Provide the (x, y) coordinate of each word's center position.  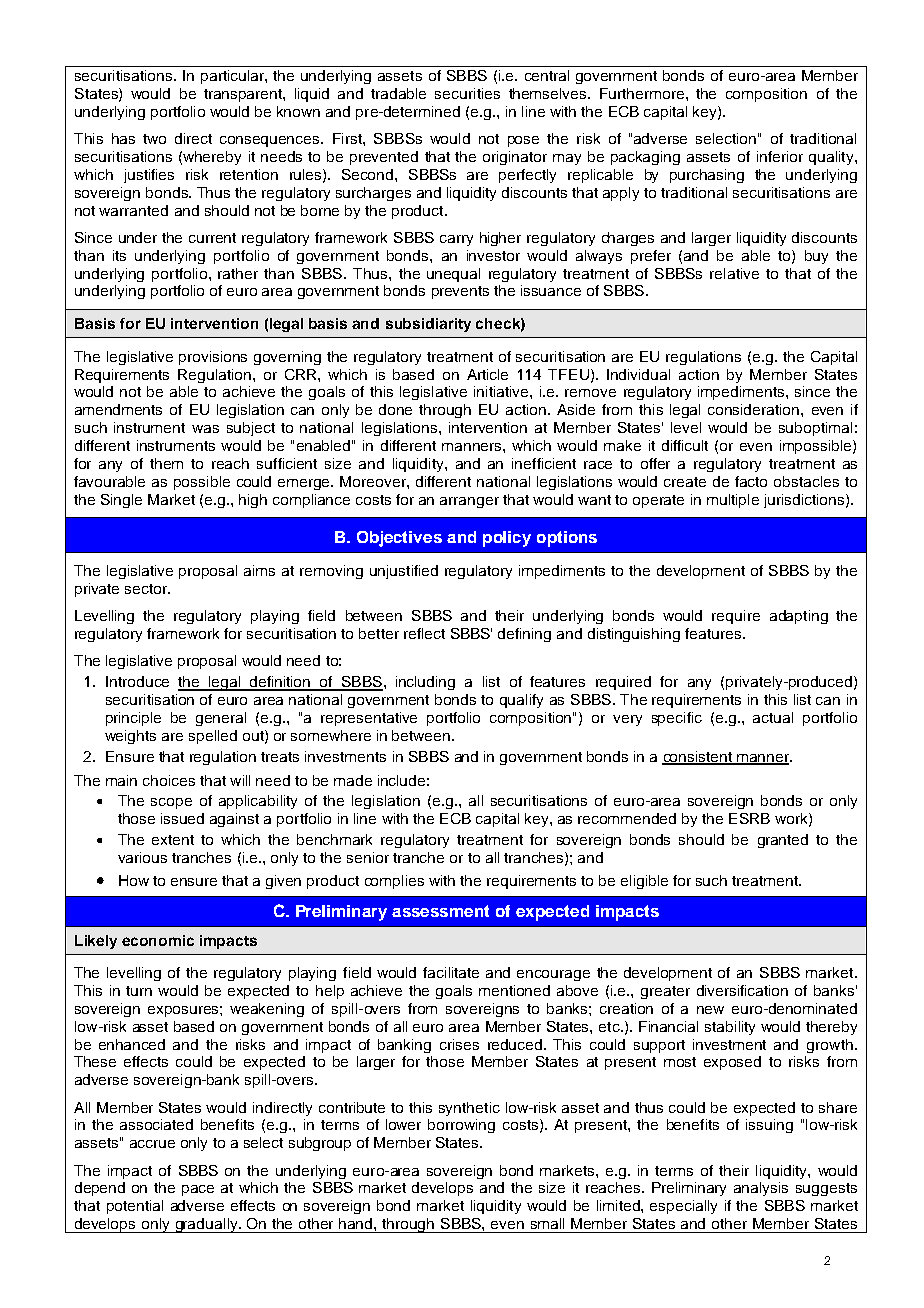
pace (198, 1190)
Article (487, 374)
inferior (780, 156)
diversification (742, 990)
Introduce (137, 681)
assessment (440, 911)
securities (467, 93)
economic (158, 940)
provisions (213, 358)
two (154, 139)
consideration (755, 409)
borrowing (461, 1126)
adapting (799, 617)
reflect (424, 633)
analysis (761, 1189)
